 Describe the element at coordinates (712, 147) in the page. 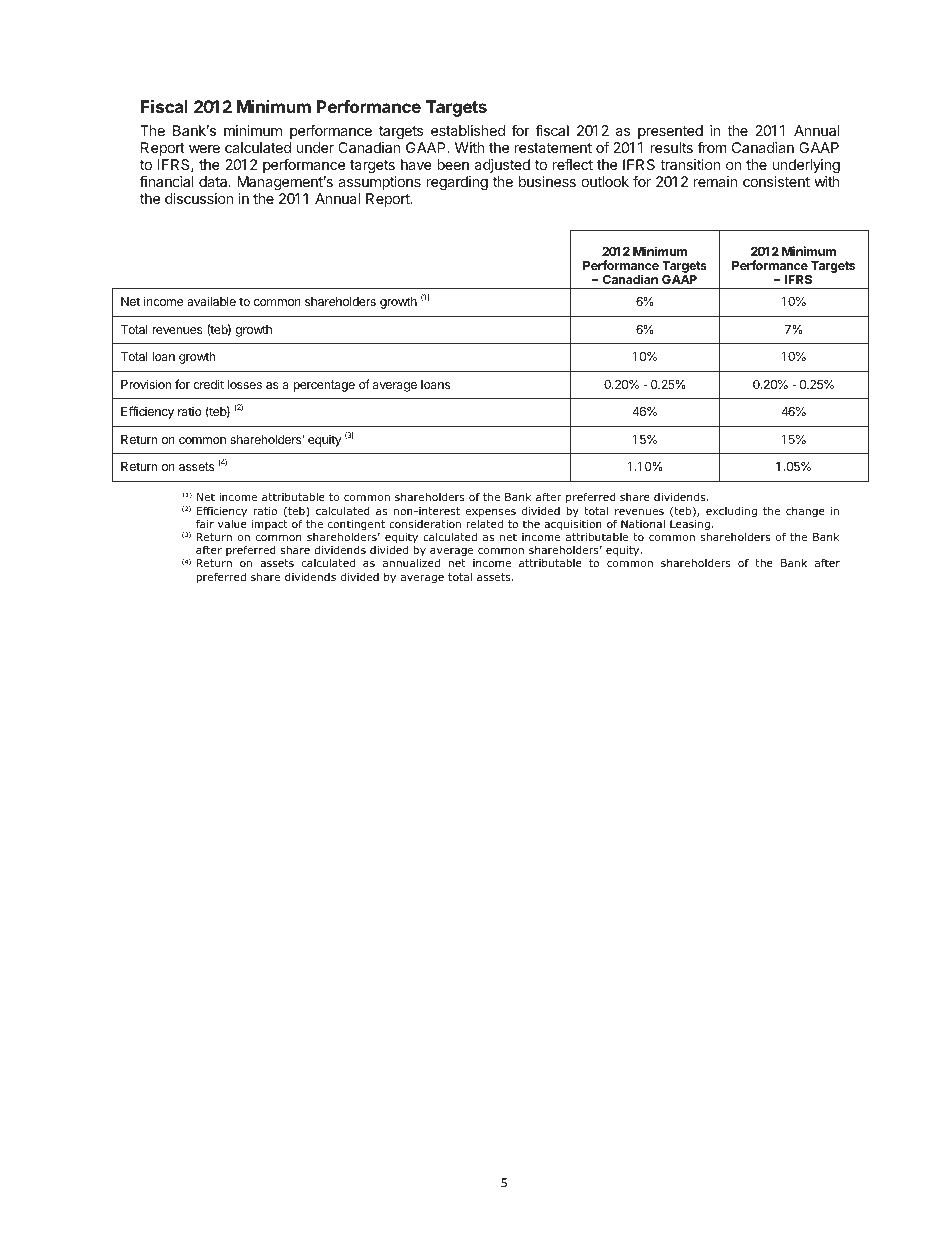

I see `from` at that location.
